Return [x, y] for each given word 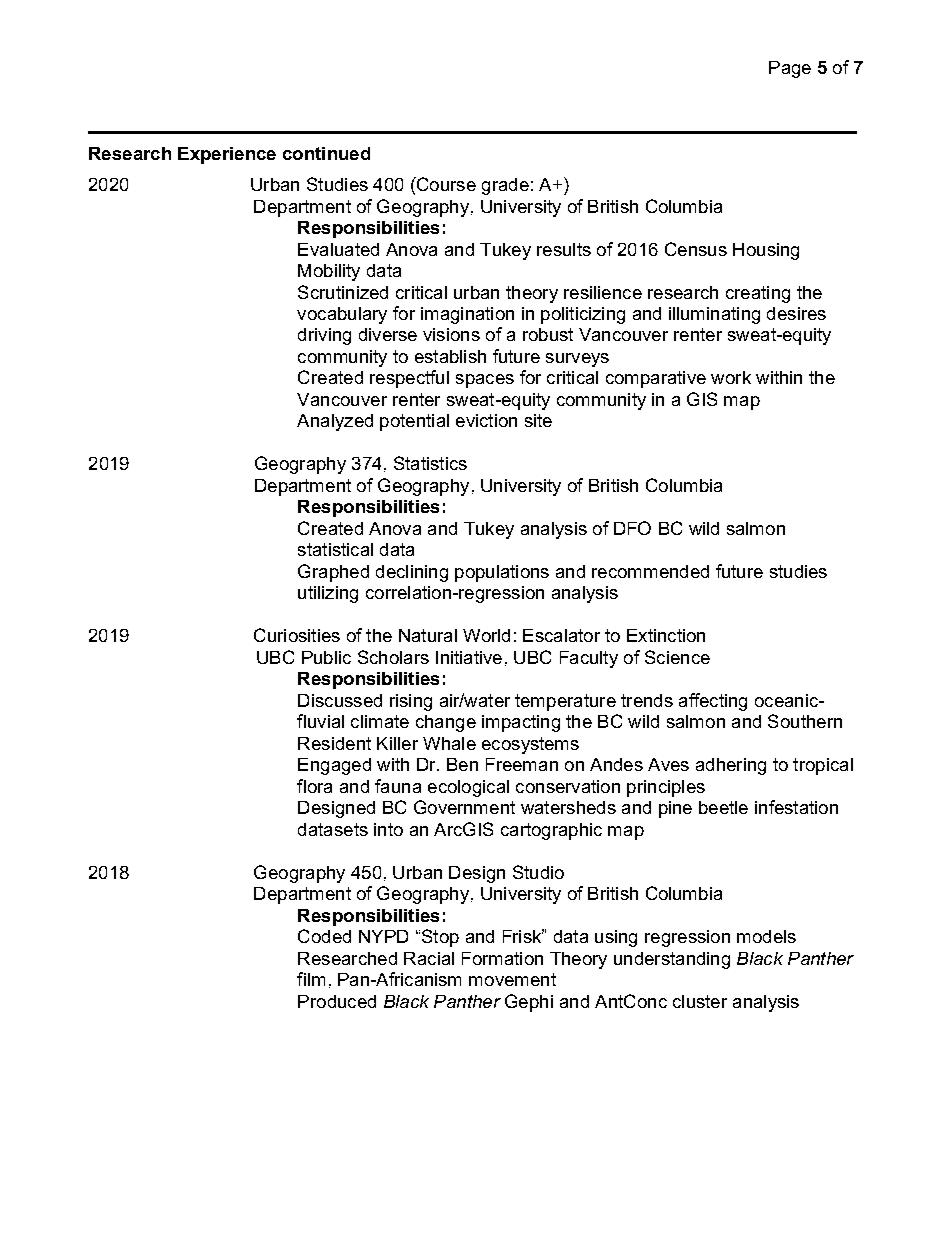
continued [326, 153]
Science [677, 657]
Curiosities [297, 635]
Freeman [522, 764]
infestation [796, 807]
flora [314, 786]
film [311, 979]
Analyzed [335, 422]
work [731, 377]
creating [758, 294]
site [538, 420]
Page [790, 69]
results [564, 249]
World [486, 635]
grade [505, 186]
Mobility [329, 272]
